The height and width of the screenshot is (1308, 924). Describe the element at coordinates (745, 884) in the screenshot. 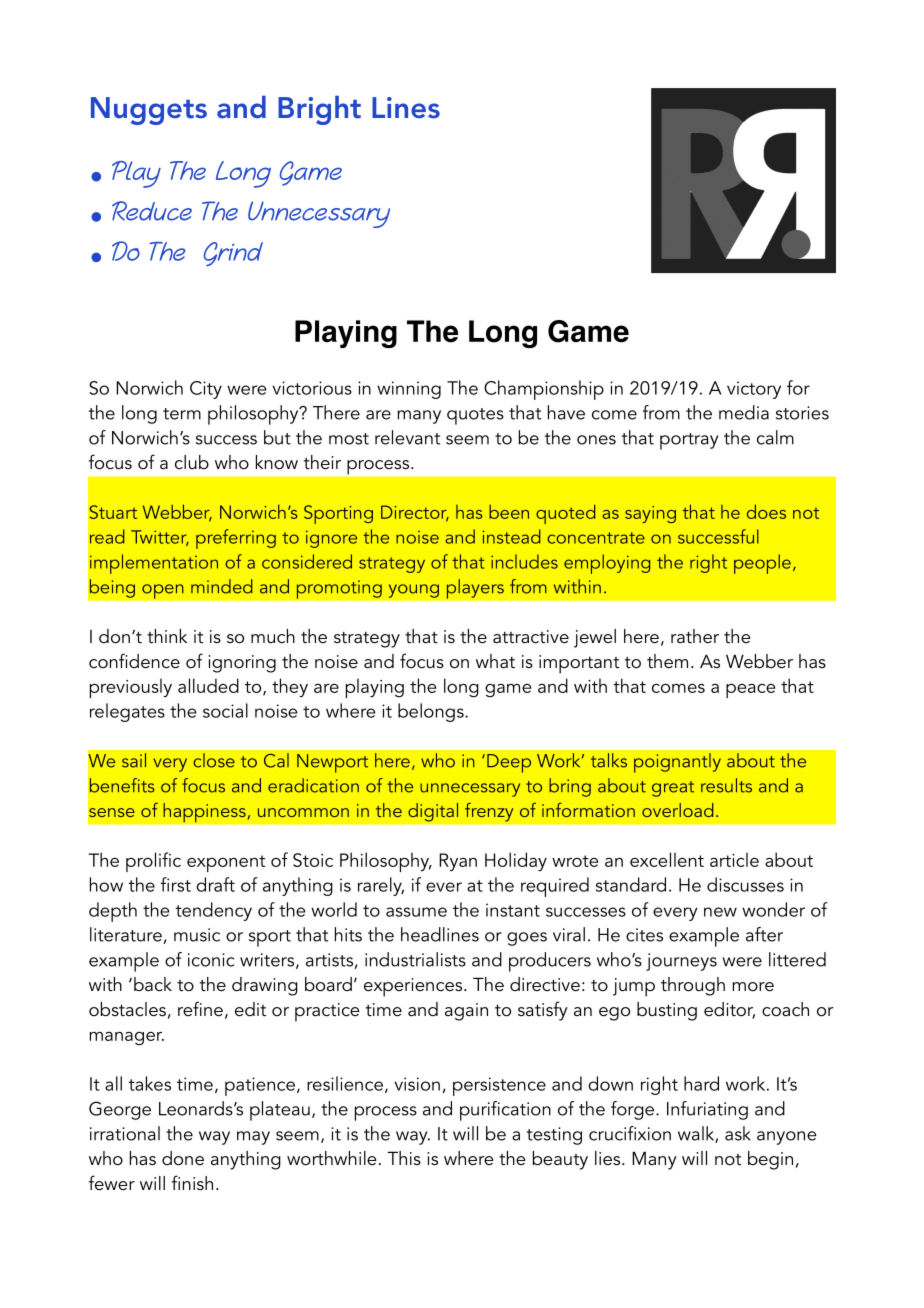

I see `discusses` at that location.
